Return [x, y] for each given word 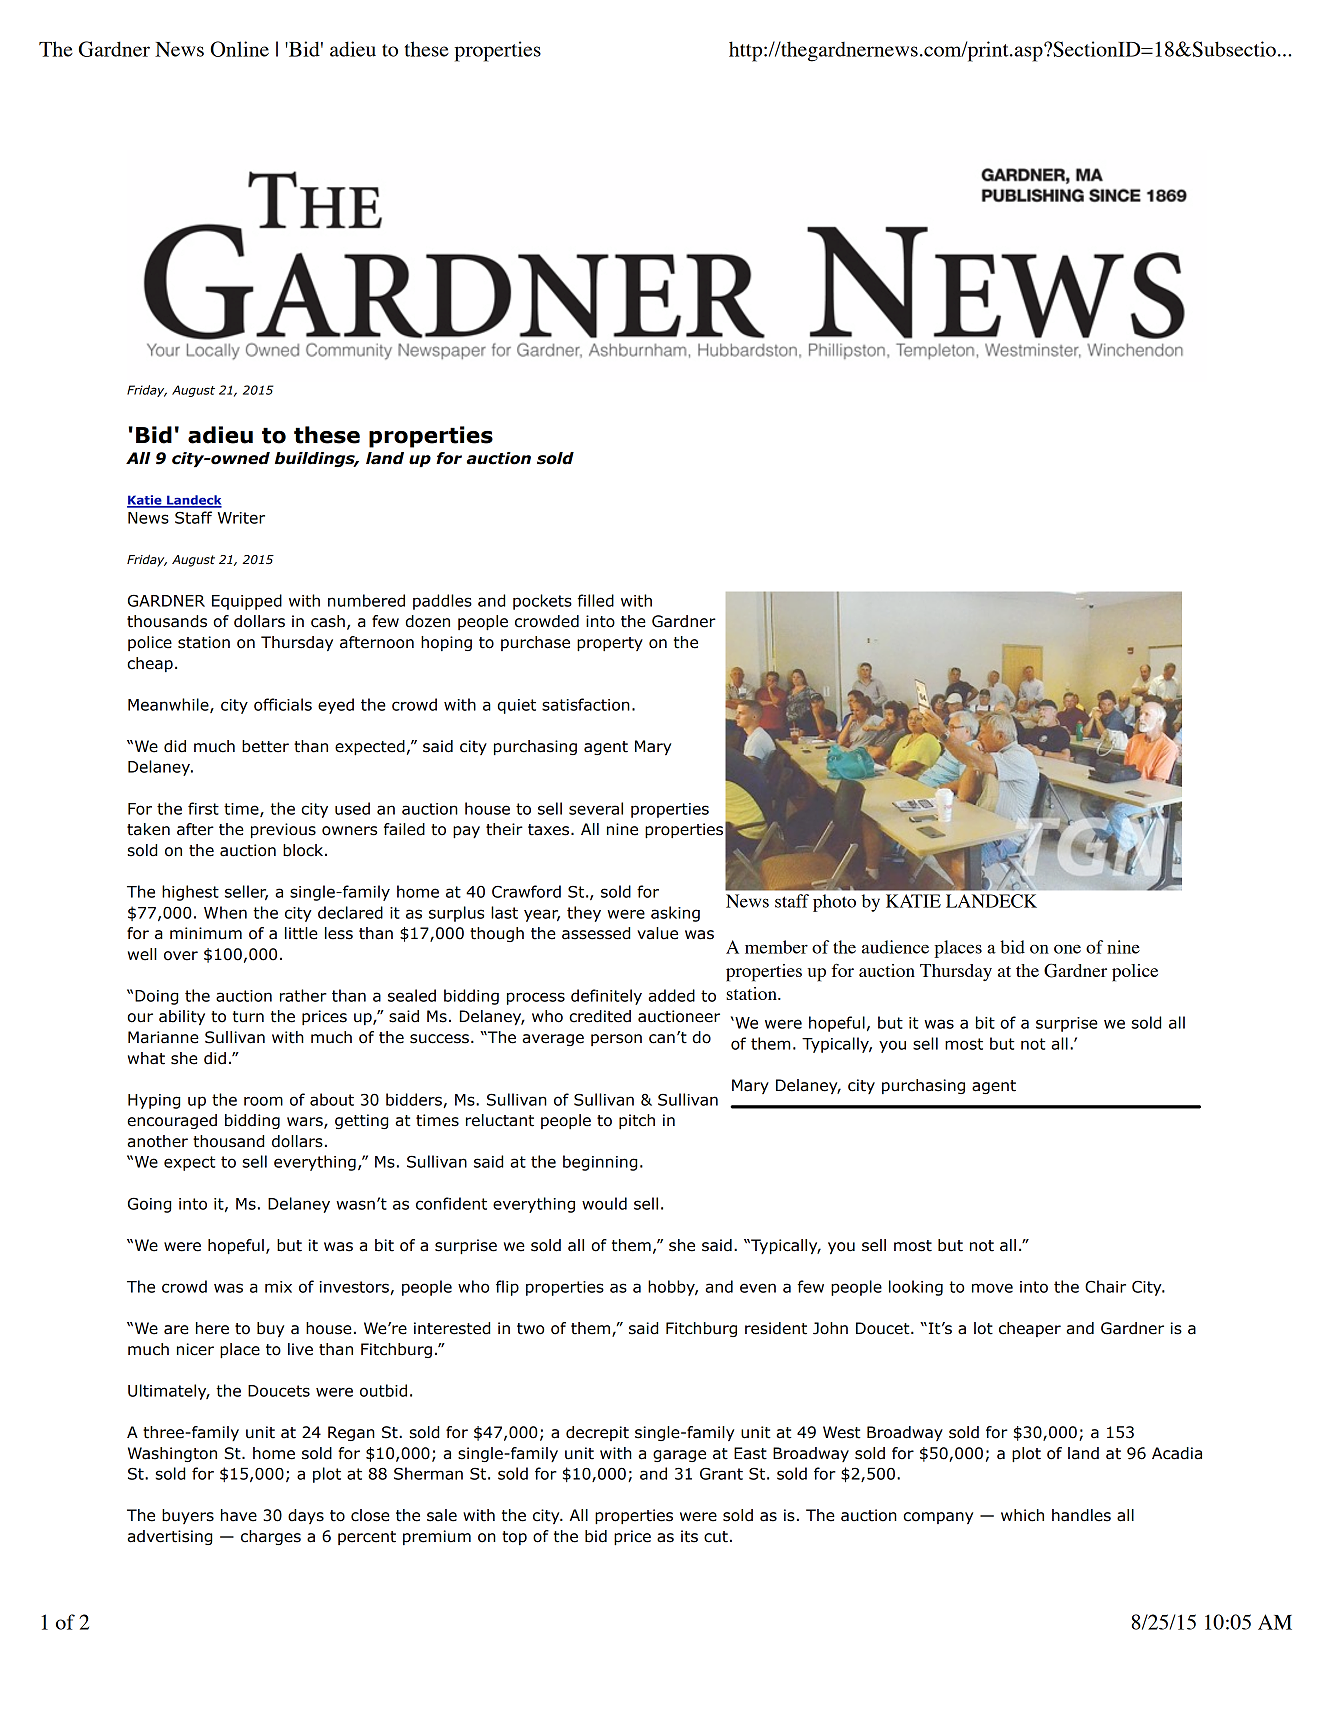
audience [895, 947]
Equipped [247, 602]
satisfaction [586, 704]
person [616, 1040]
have [239, 1515]
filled [596, 600]
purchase [535, 643]
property [610, 644]
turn [248, 1017]
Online [240, 49]
